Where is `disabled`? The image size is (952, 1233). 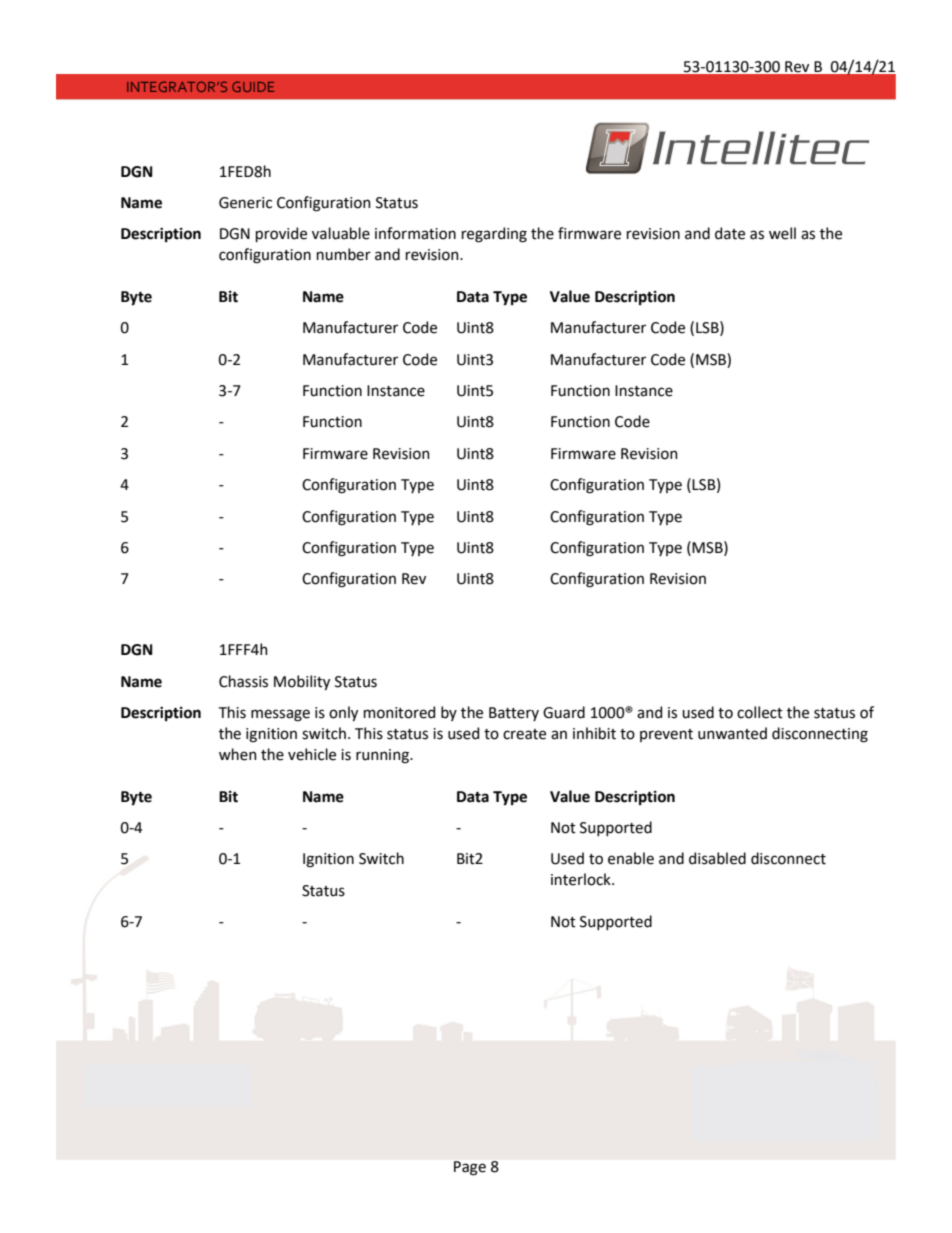
disabled is located at coordinates (717, 858).
